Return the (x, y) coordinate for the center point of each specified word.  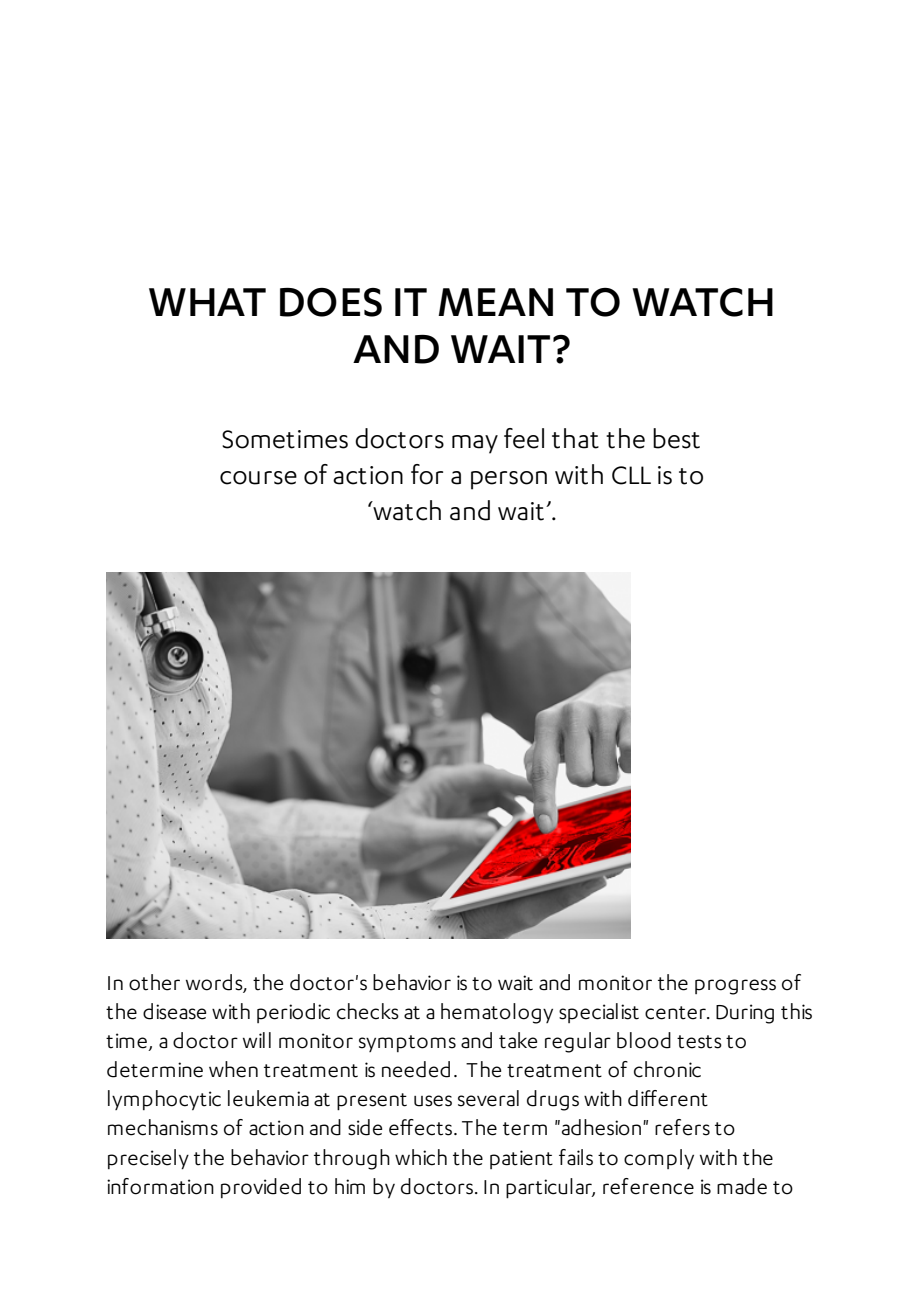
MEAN (495, 302)
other (154, 982)
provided (261, 1188)
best (676, 438)
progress (735, 987)
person (509, 480)
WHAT (207, 302)
